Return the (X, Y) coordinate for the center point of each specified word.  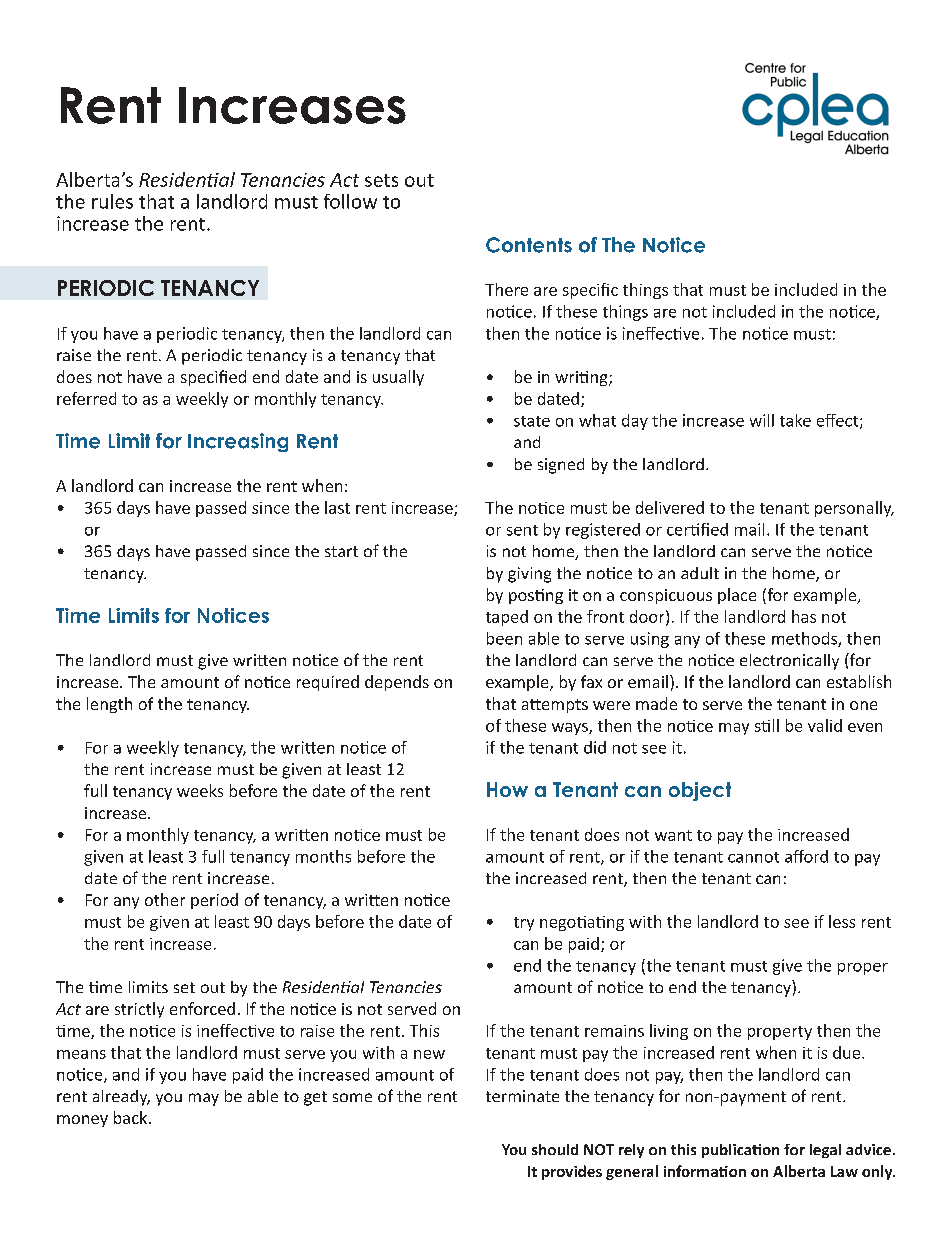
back (132, 1117)
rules (112, 201)
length (109, 705)
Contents (529, 245)
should (555, 1149)
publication (740, 1151)
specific (590, 291)
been (504, 638)
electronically (789, 662)
